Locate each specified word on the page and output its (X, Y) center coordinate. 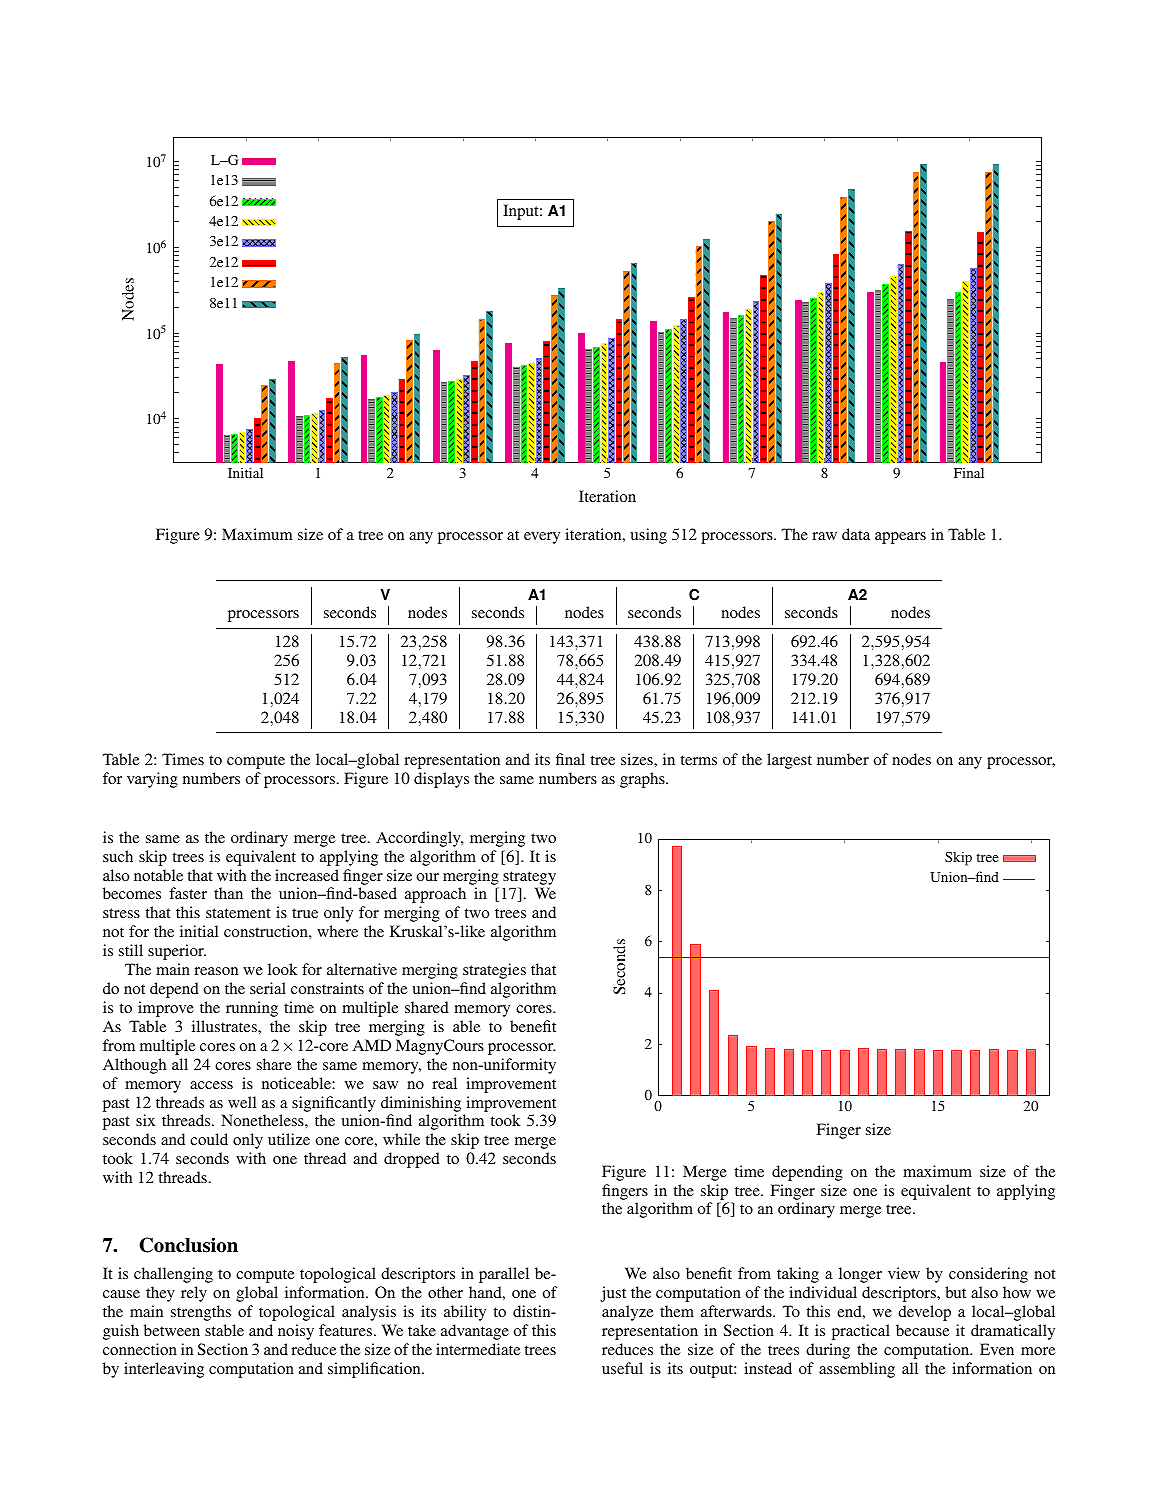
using (648, 536)
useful (622, 1368)
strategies (494, 971)
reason (216, 971)
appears (900, 538)
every (542, 538)
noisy (296, 1332)
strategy (529, 878)
